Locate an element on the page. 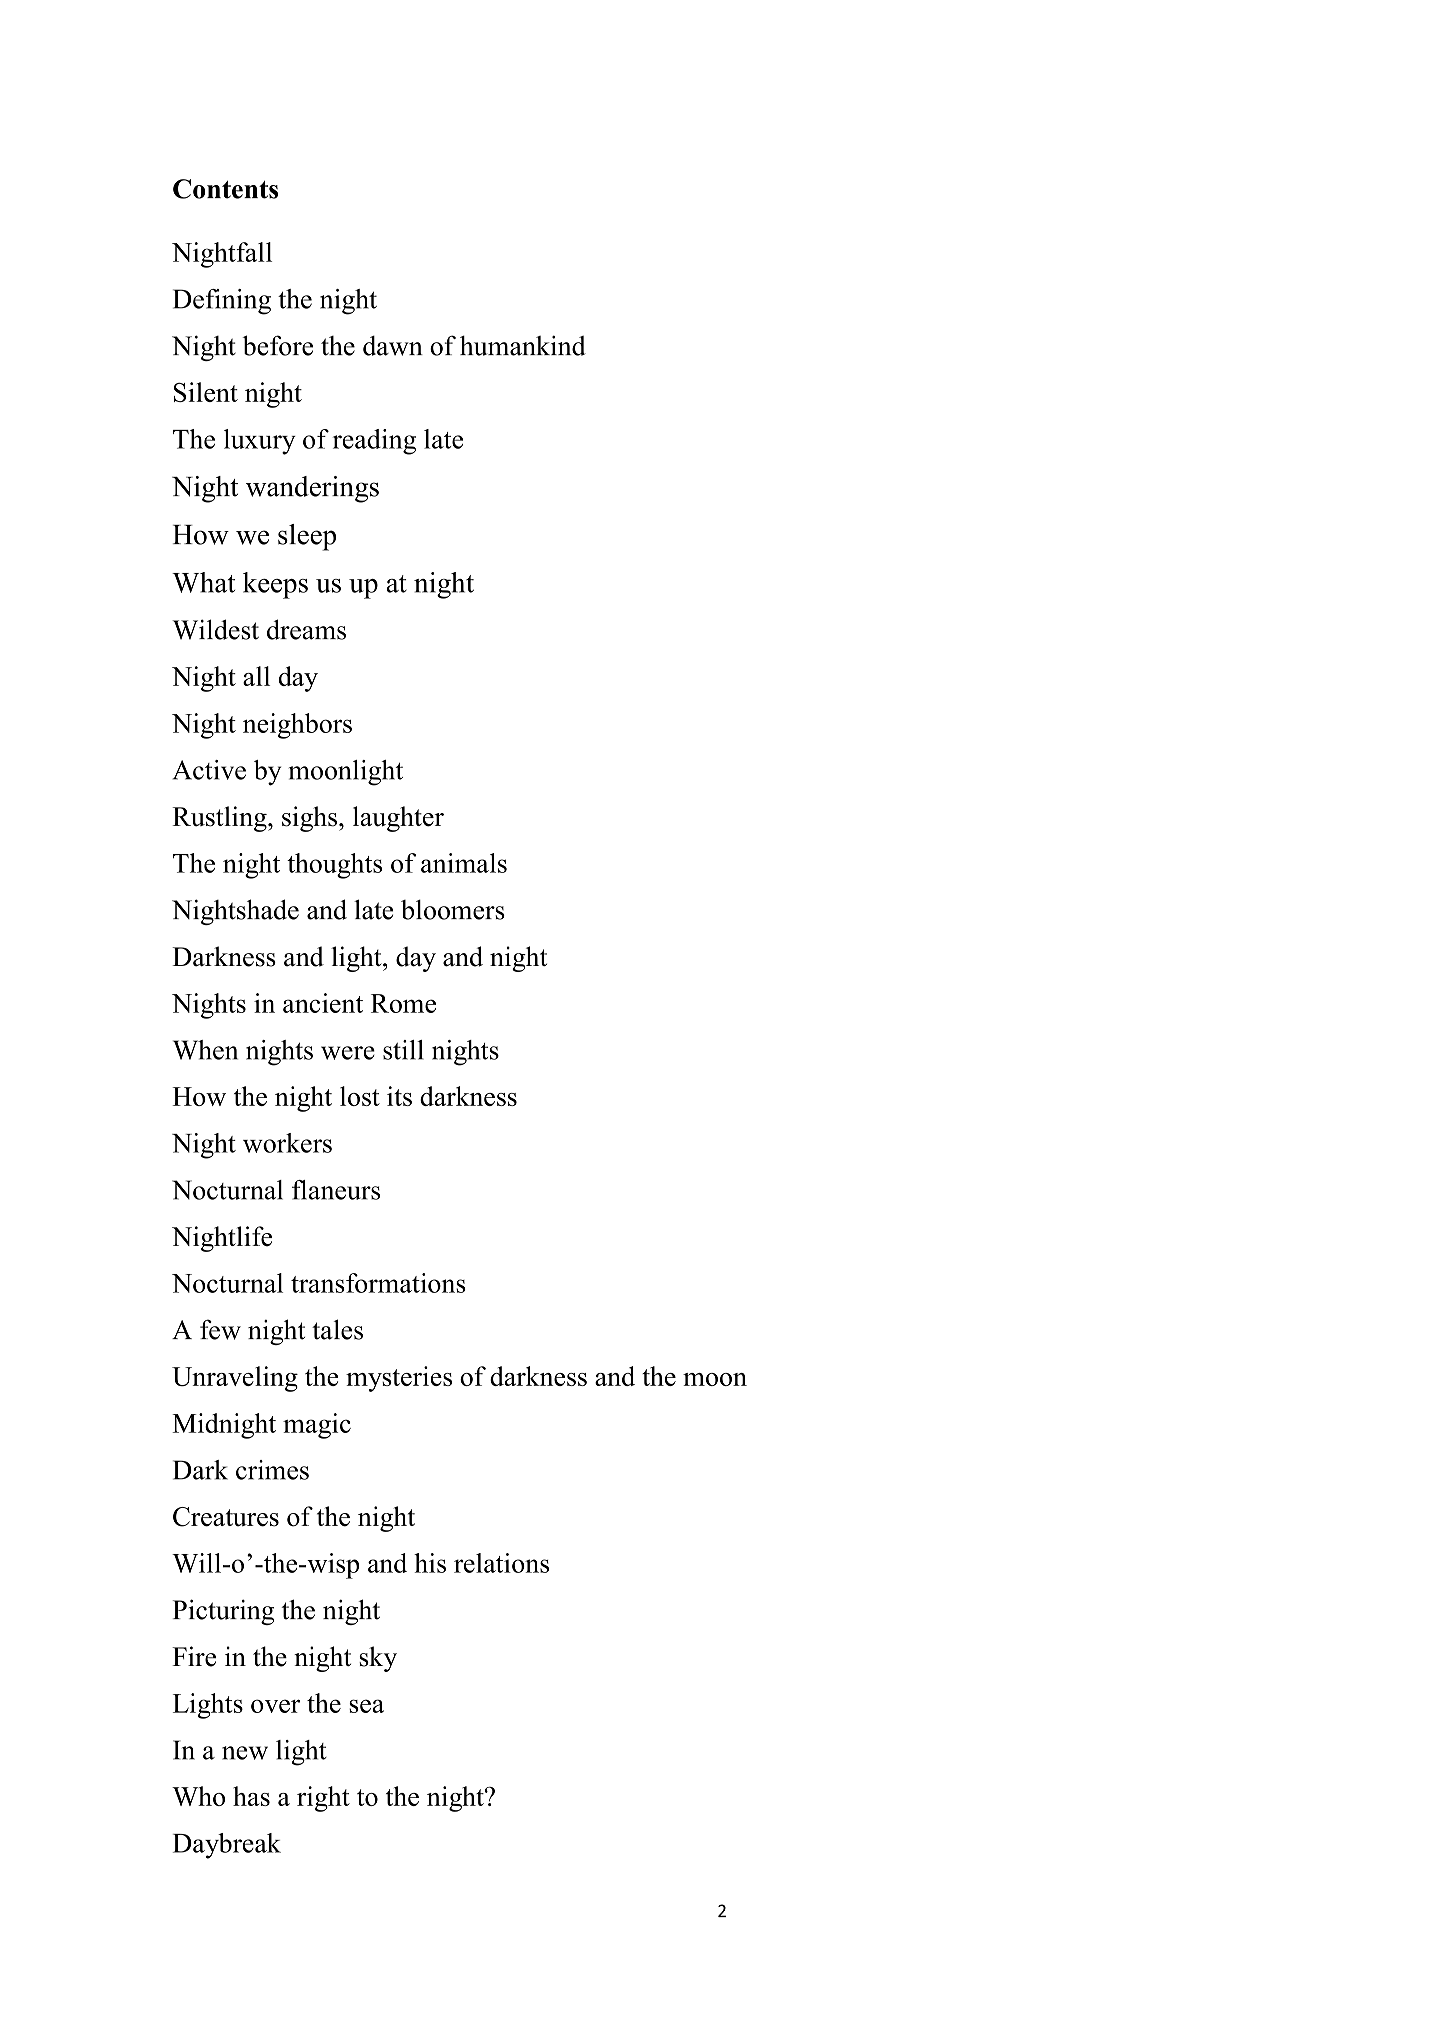 The width and height of the image is (1445, 2044). Contents is located at coordinates (225, 189).
